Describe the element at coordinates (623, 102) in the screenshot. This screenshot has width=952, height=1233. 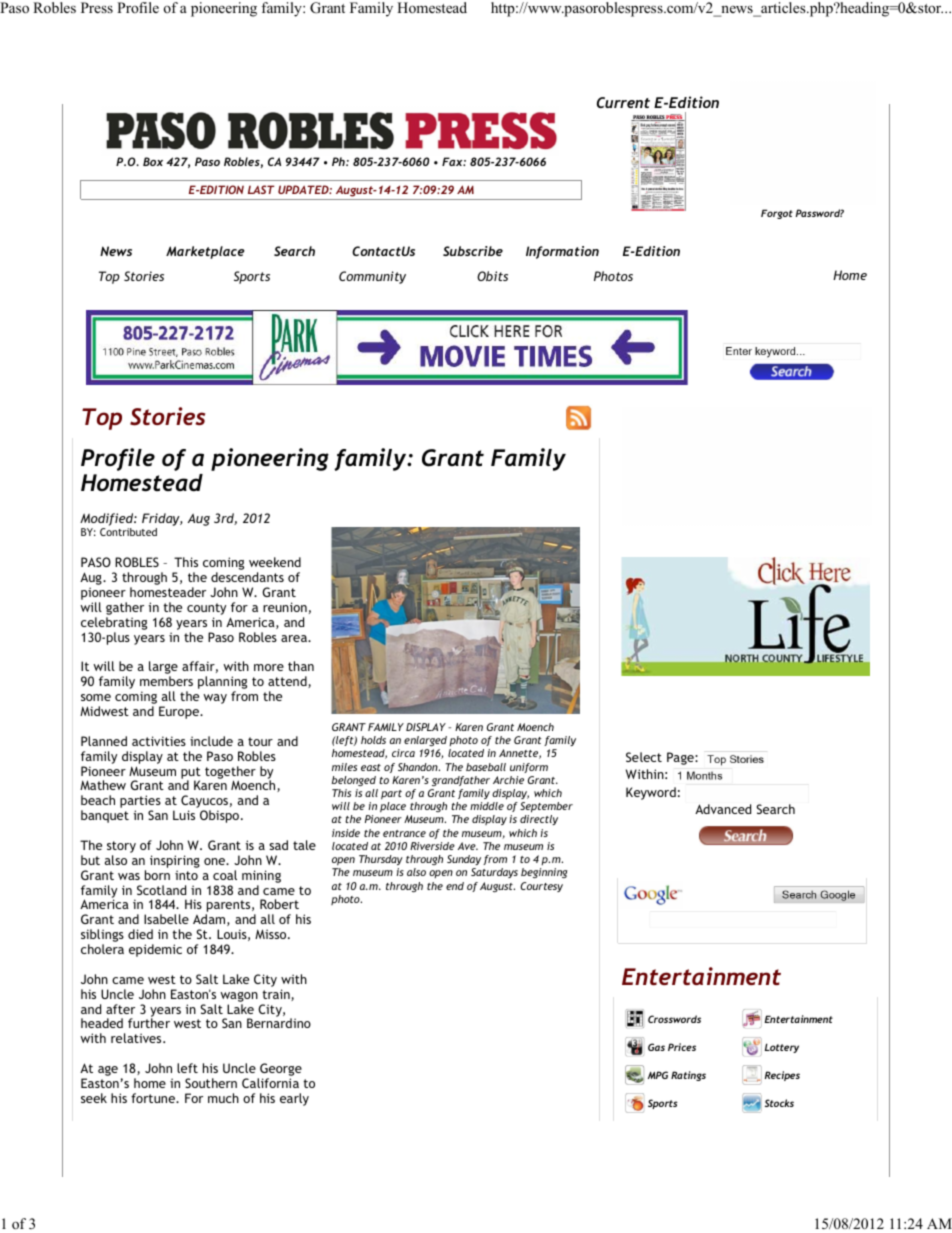
I see `Current` at that location.
